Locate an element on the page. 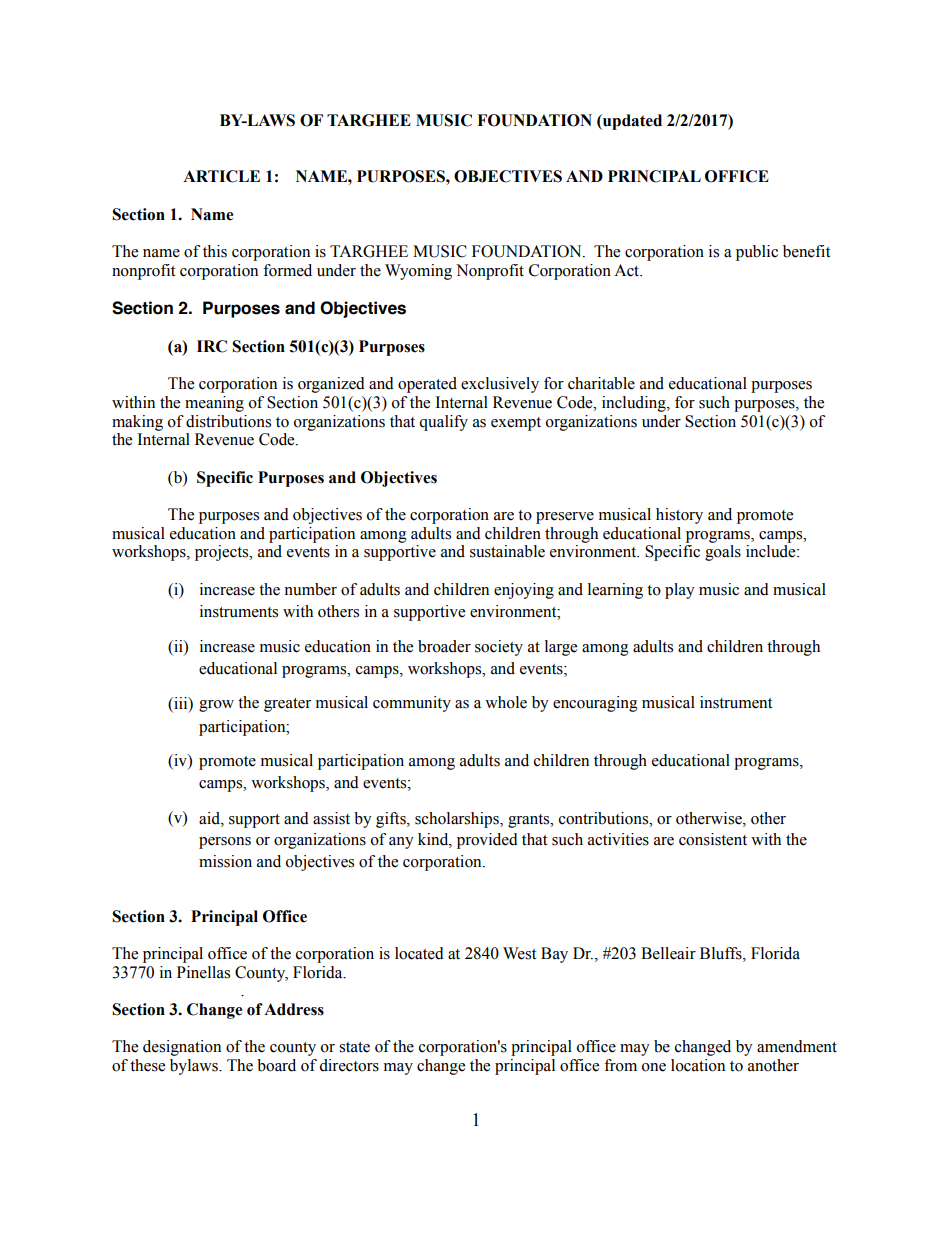  ARTICLE is located at coordinates (221, 176).
